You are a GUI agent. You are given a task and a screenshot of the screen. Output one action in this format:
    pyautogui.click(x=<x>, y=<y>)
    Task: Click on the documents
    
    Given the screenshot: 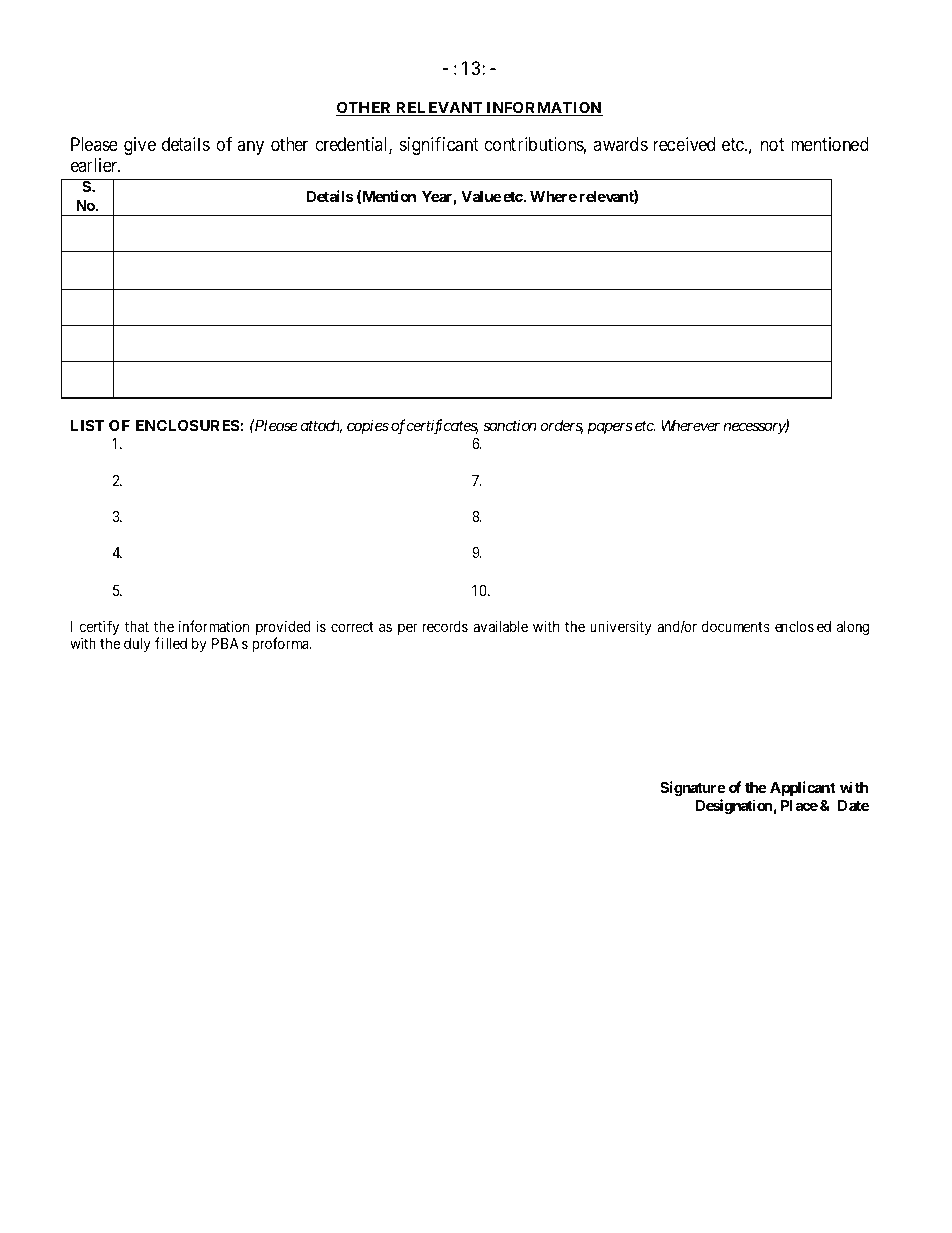 What is the action you would take?
    pyautogui.click(x=736, y=626)
